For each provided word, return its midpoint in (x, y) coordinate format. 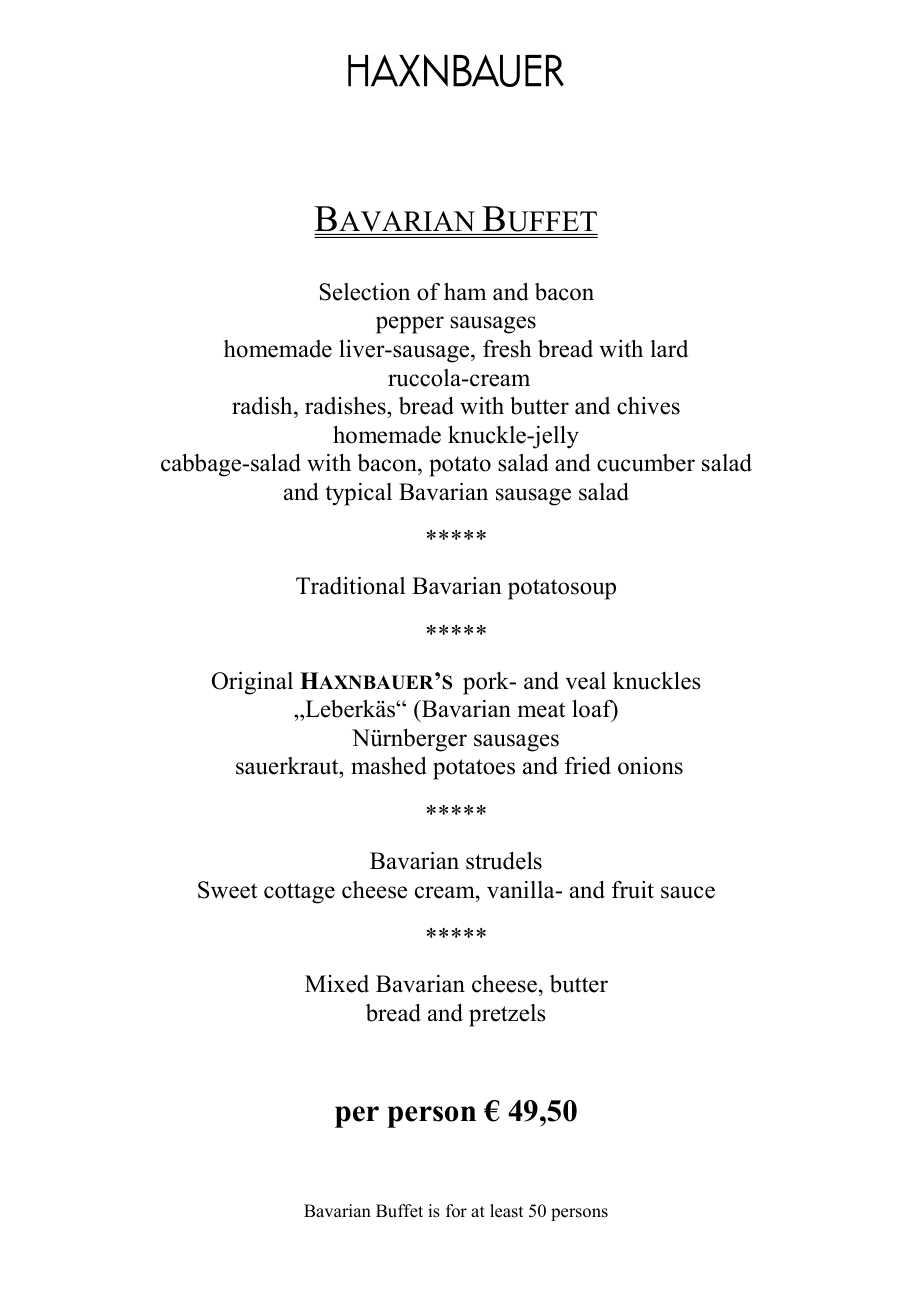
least (506, 1211)
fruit (633, 890)
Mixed (337, 984)
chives (648, 406)
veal (585, 681)
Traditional (350, 586)
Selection (365, 292)
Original (252, 683)
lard (669, 349)
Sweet (227, 890)
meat (541, 710)
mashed (389, 766)
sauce (688, 892)
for (456, 1211)
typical (358, 494)
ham (465, 291)
